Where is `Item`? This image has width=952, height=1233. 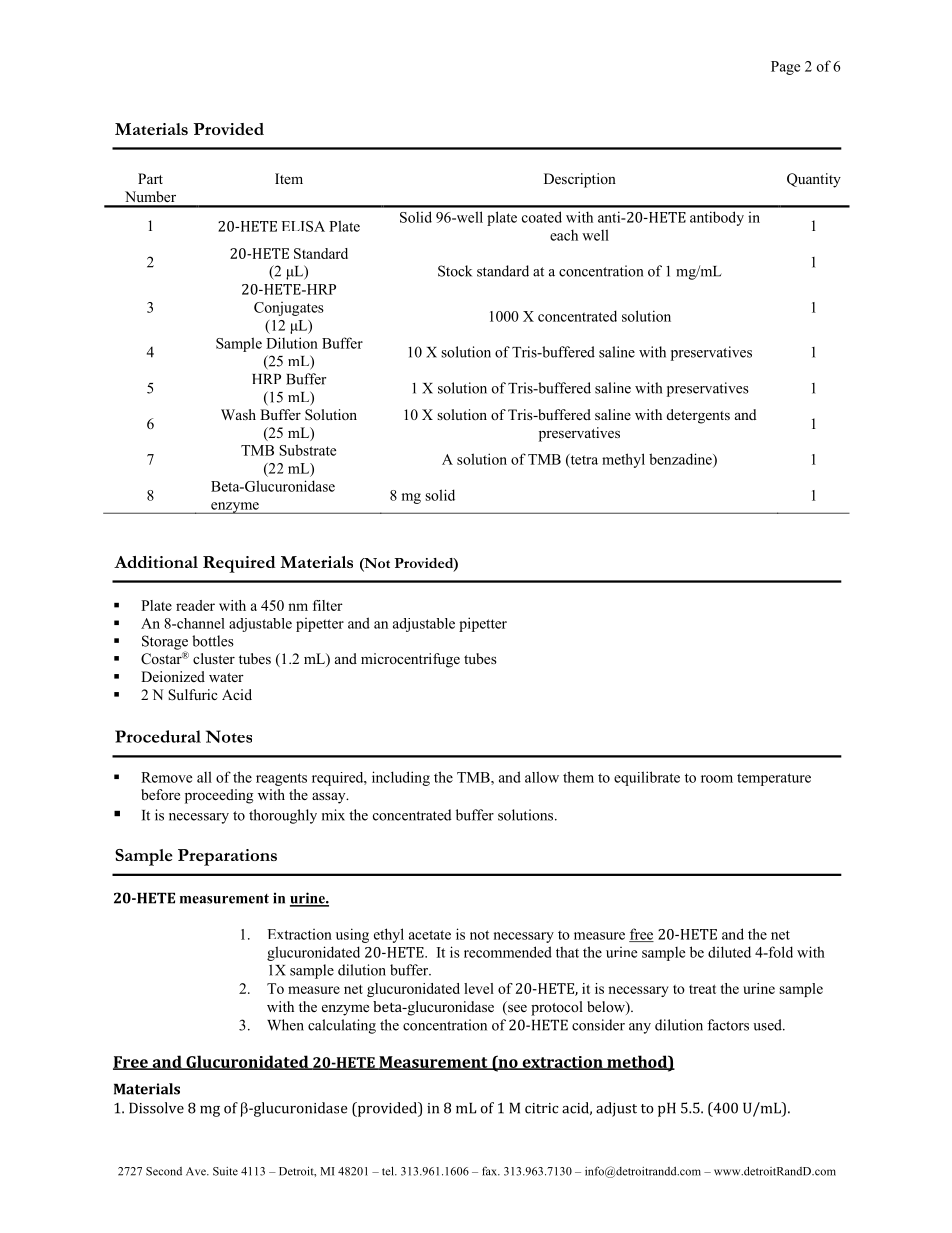
Item is located at coordinates (289, 178).
